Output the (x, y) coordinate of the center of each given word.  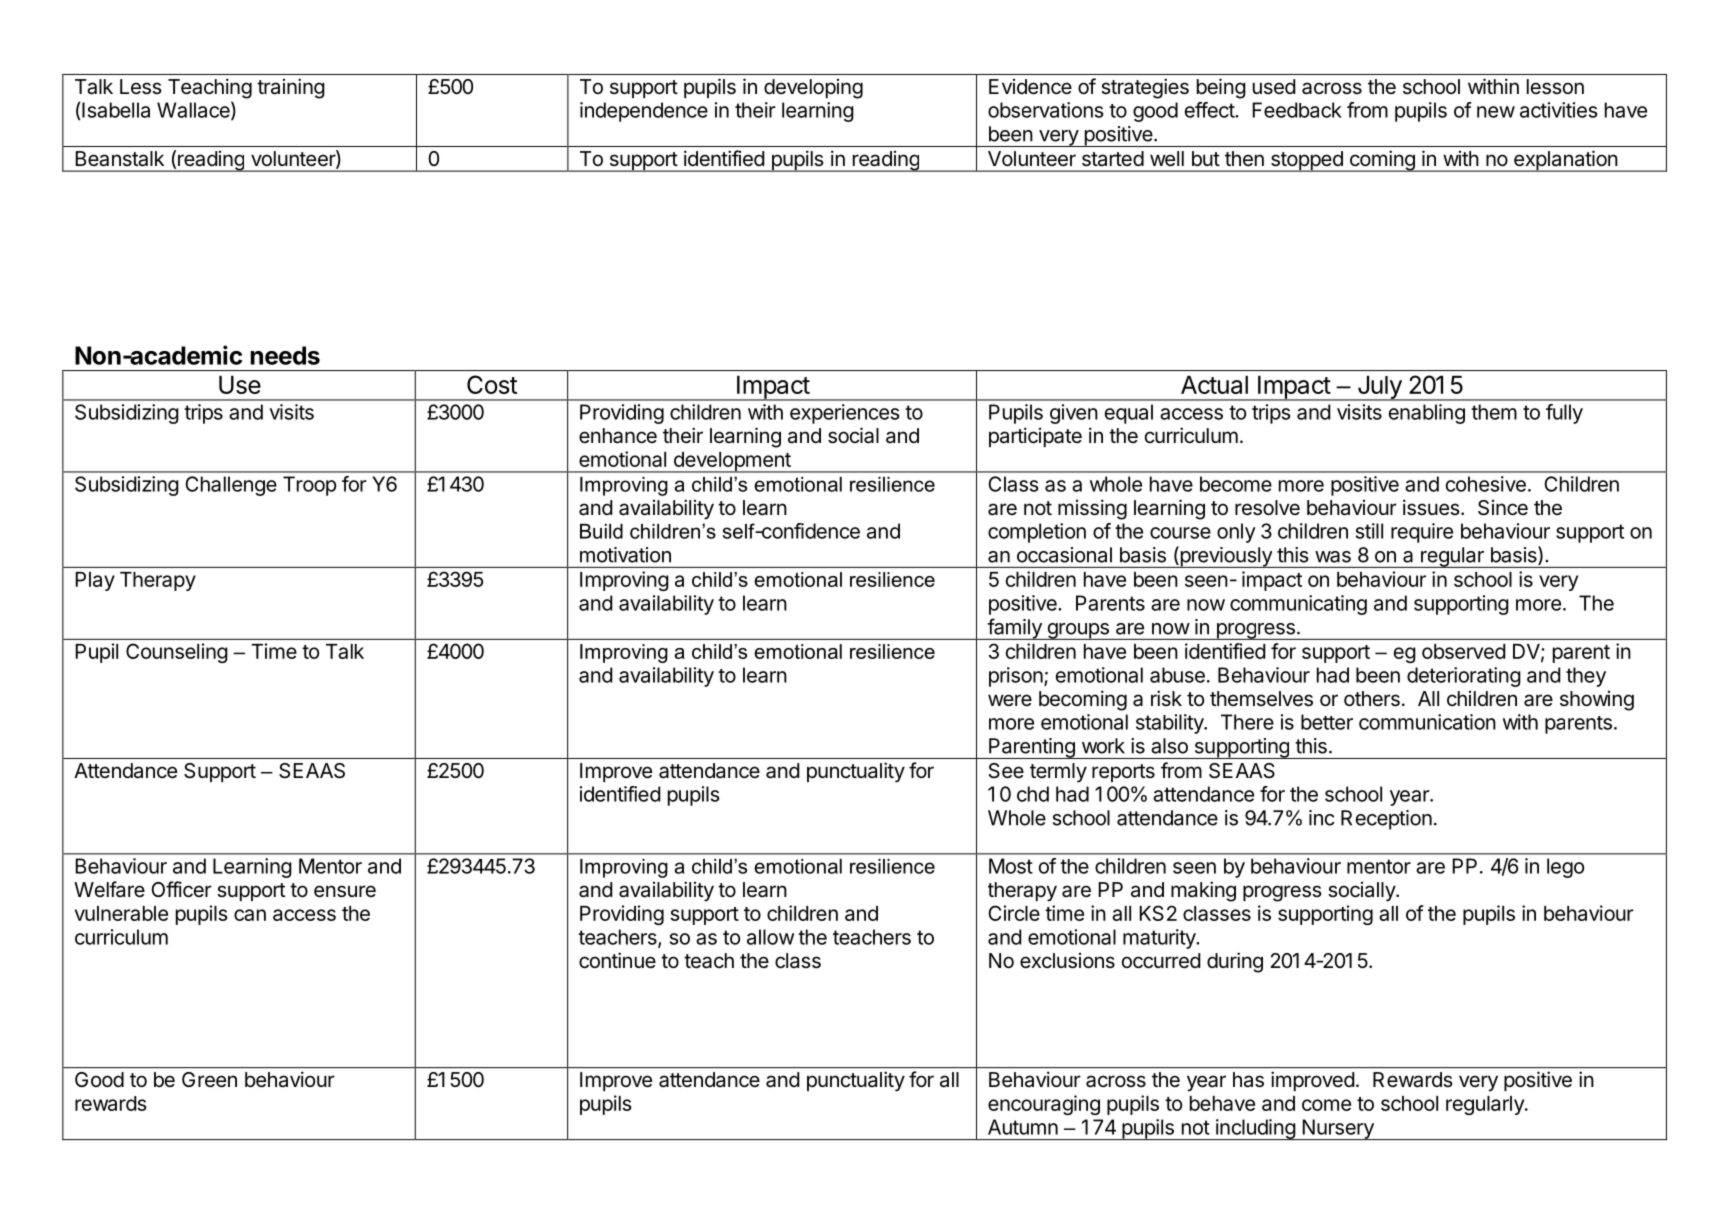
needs (285, 355)
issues (1431, 507)
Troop (309, 486)
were (1010, 700)
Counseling (177, 653)
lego (1565, 868)
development (732, 462)
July (1379, 388)
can (250, 915)
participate (1035, 437)
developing (813, 89)
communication (1427, 722)
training (291, 88)
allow (770, 937)
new (1496, 112)
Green (209, 1080)
